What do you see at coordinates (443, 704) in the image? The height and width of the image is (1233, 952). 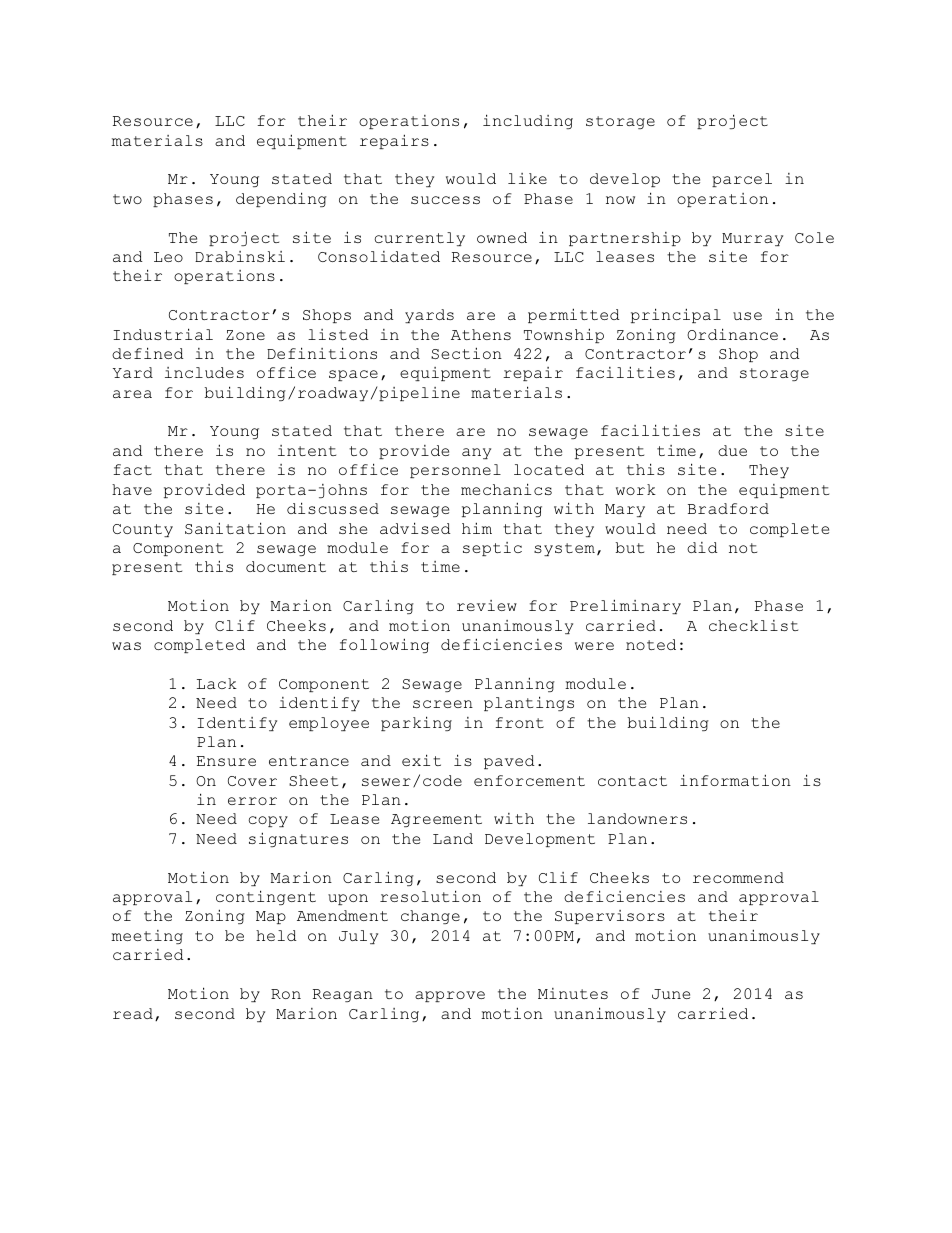 I see `screen` at bounding box center [443, 704].
